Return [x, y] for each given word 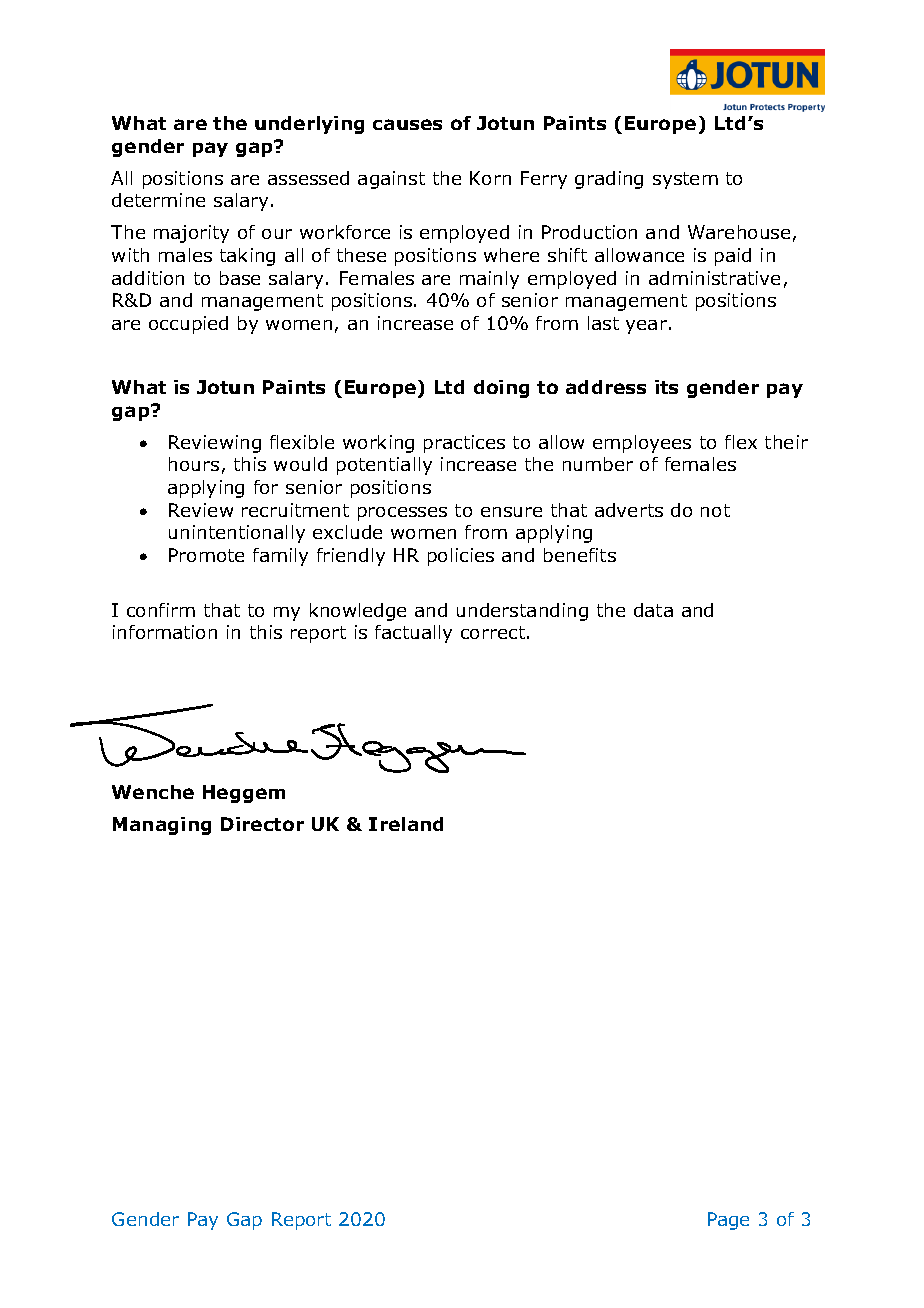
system [685, 180]
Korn [490, 178]
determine [158, 200]
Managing [162, 826]
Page [728, 1221]
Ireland [406, 824]
